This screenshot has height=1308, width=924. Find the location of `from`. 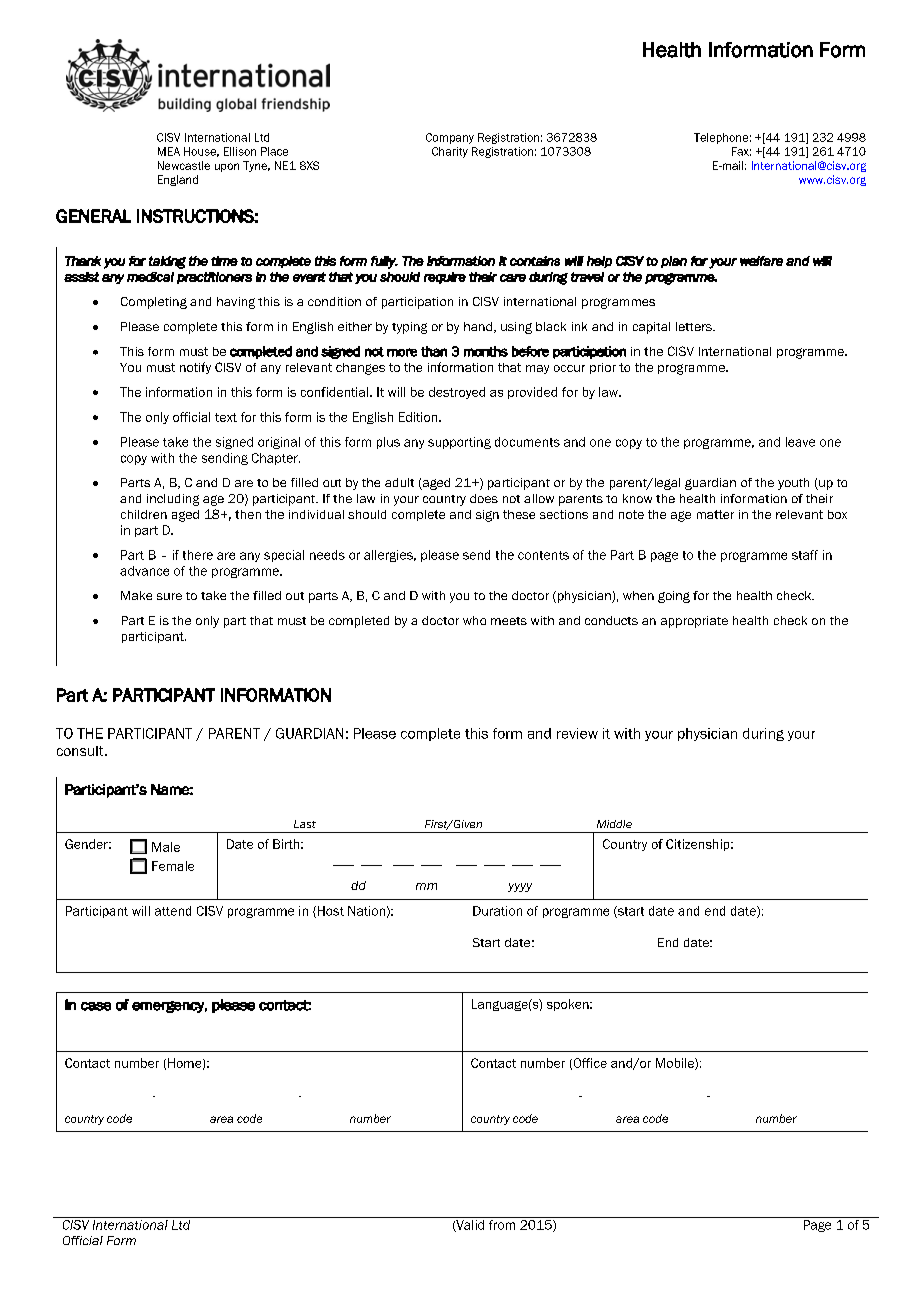

from is located at coordinates (502, 1225).
